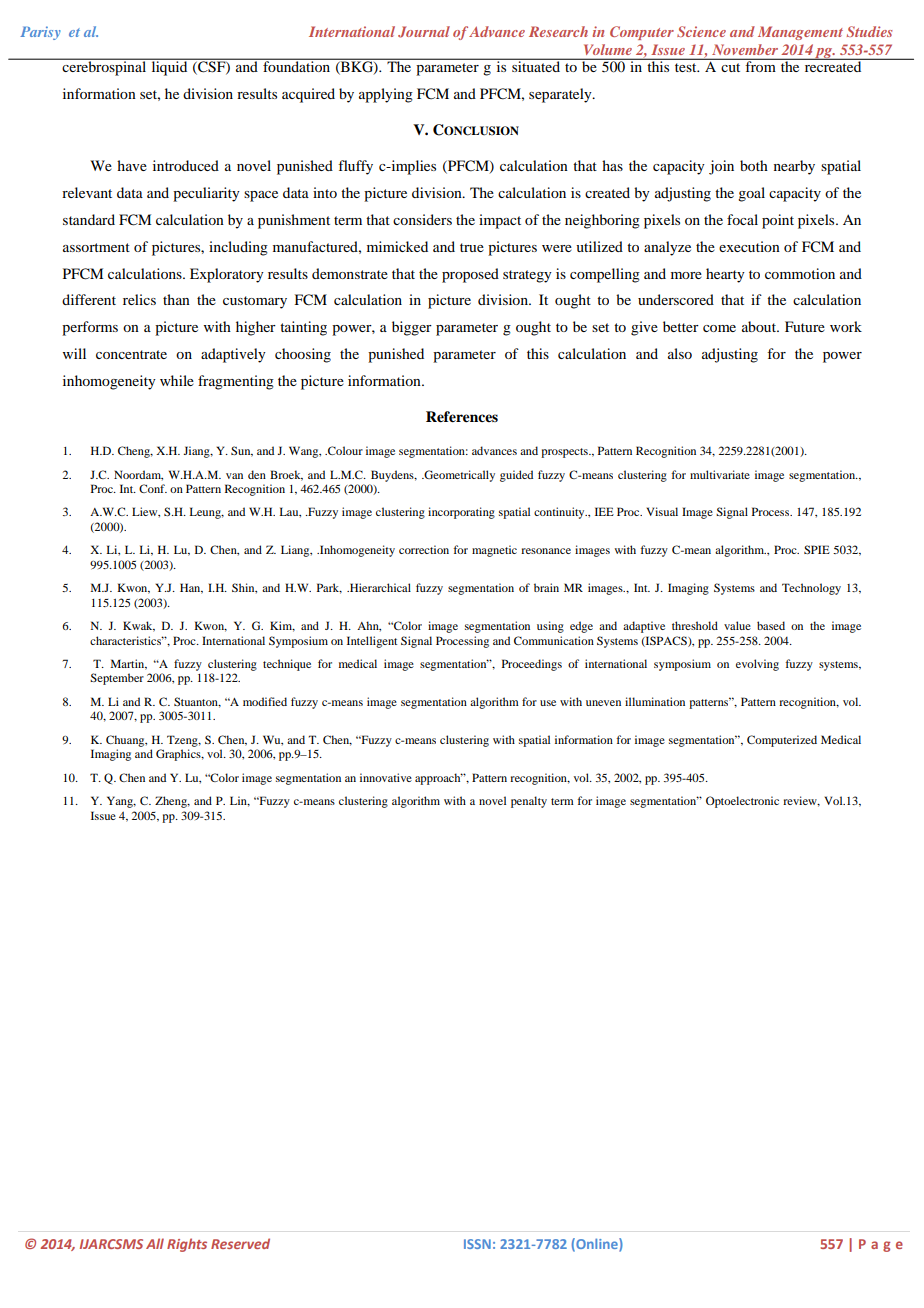 The height and width of the image is (1308, 924). Describe the element at coordinates (153, 488) in the image. I see `Conf` at that location.
